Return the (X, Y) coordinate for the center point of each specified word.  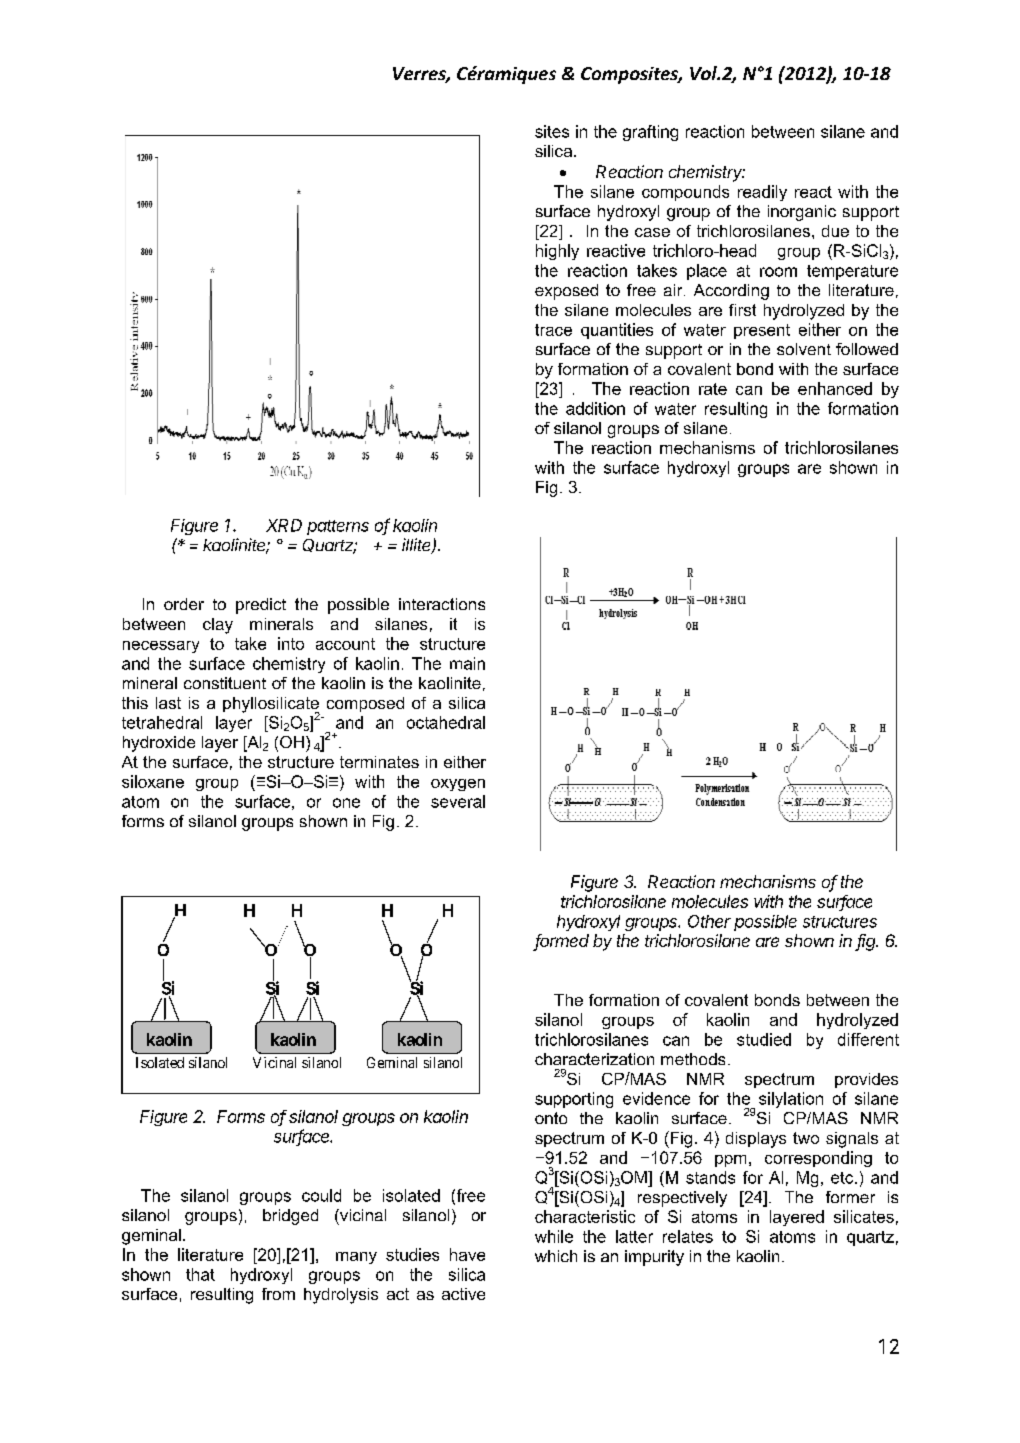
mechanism (703, 447)
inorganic (802, 213)
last (168, 703)
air (674, 290)
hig (546, 252)
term (356, 762)
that (200, 1274)
